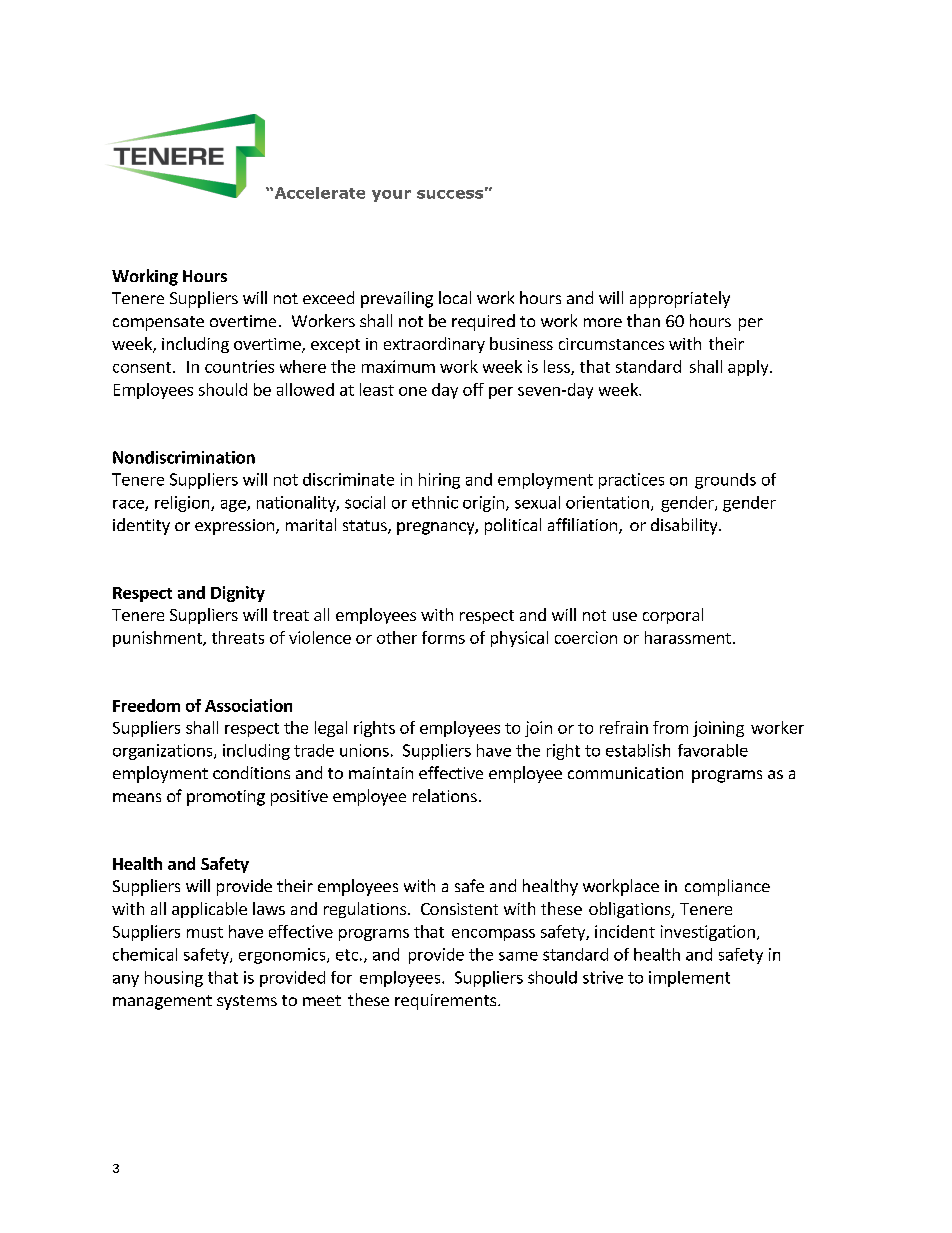  What do you see at coordinates (631, 481) in the screenshot?
I see `practices` at bounding box center [631, 481].
